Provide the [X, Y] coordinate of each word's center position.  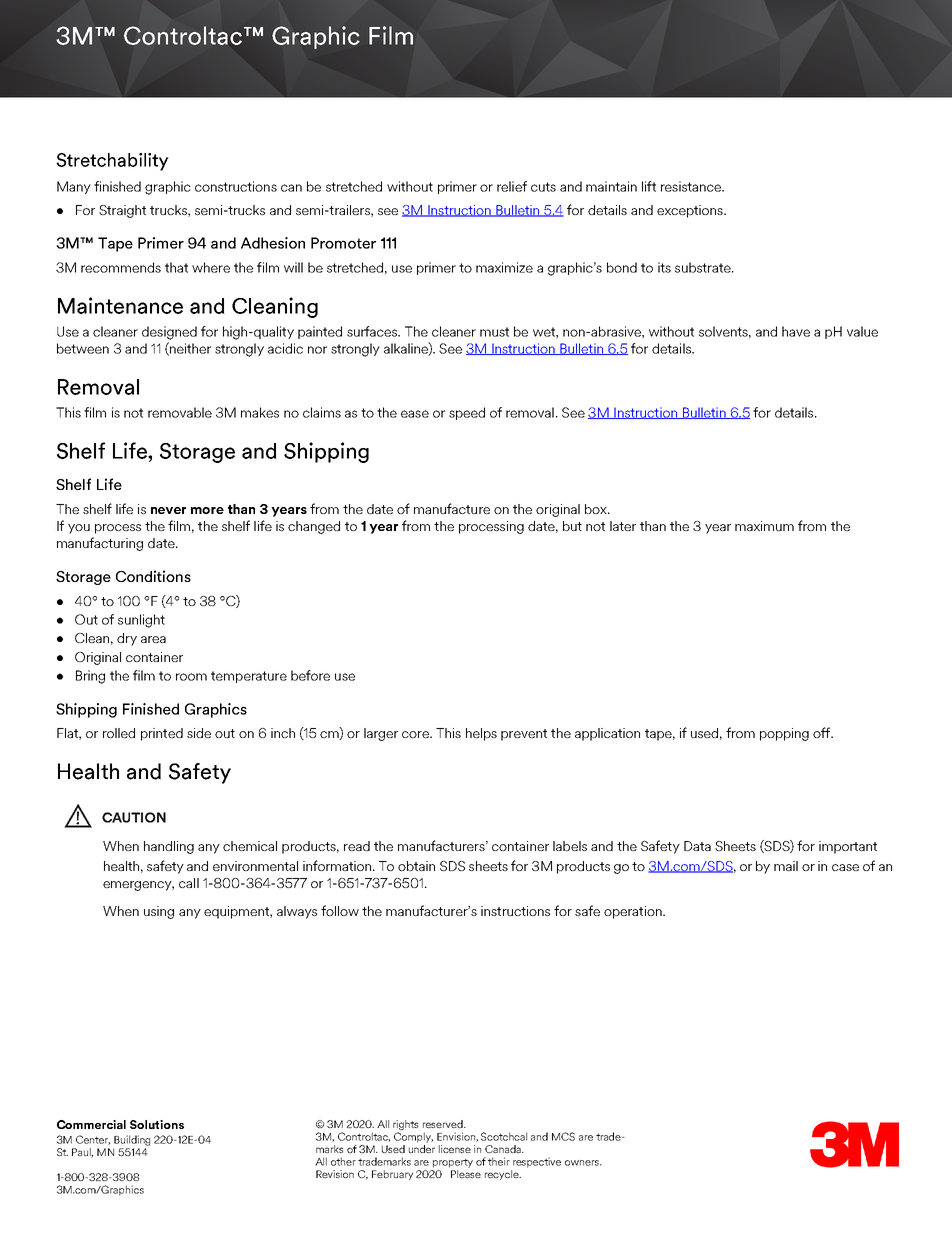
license [455, 1149]
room [191, 677]
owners [583, 1163]
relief [512, 186]
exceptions [691, 211]
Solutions [157, 1124]
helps [481, 734]
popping [784, 734]
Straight [122, 211]
